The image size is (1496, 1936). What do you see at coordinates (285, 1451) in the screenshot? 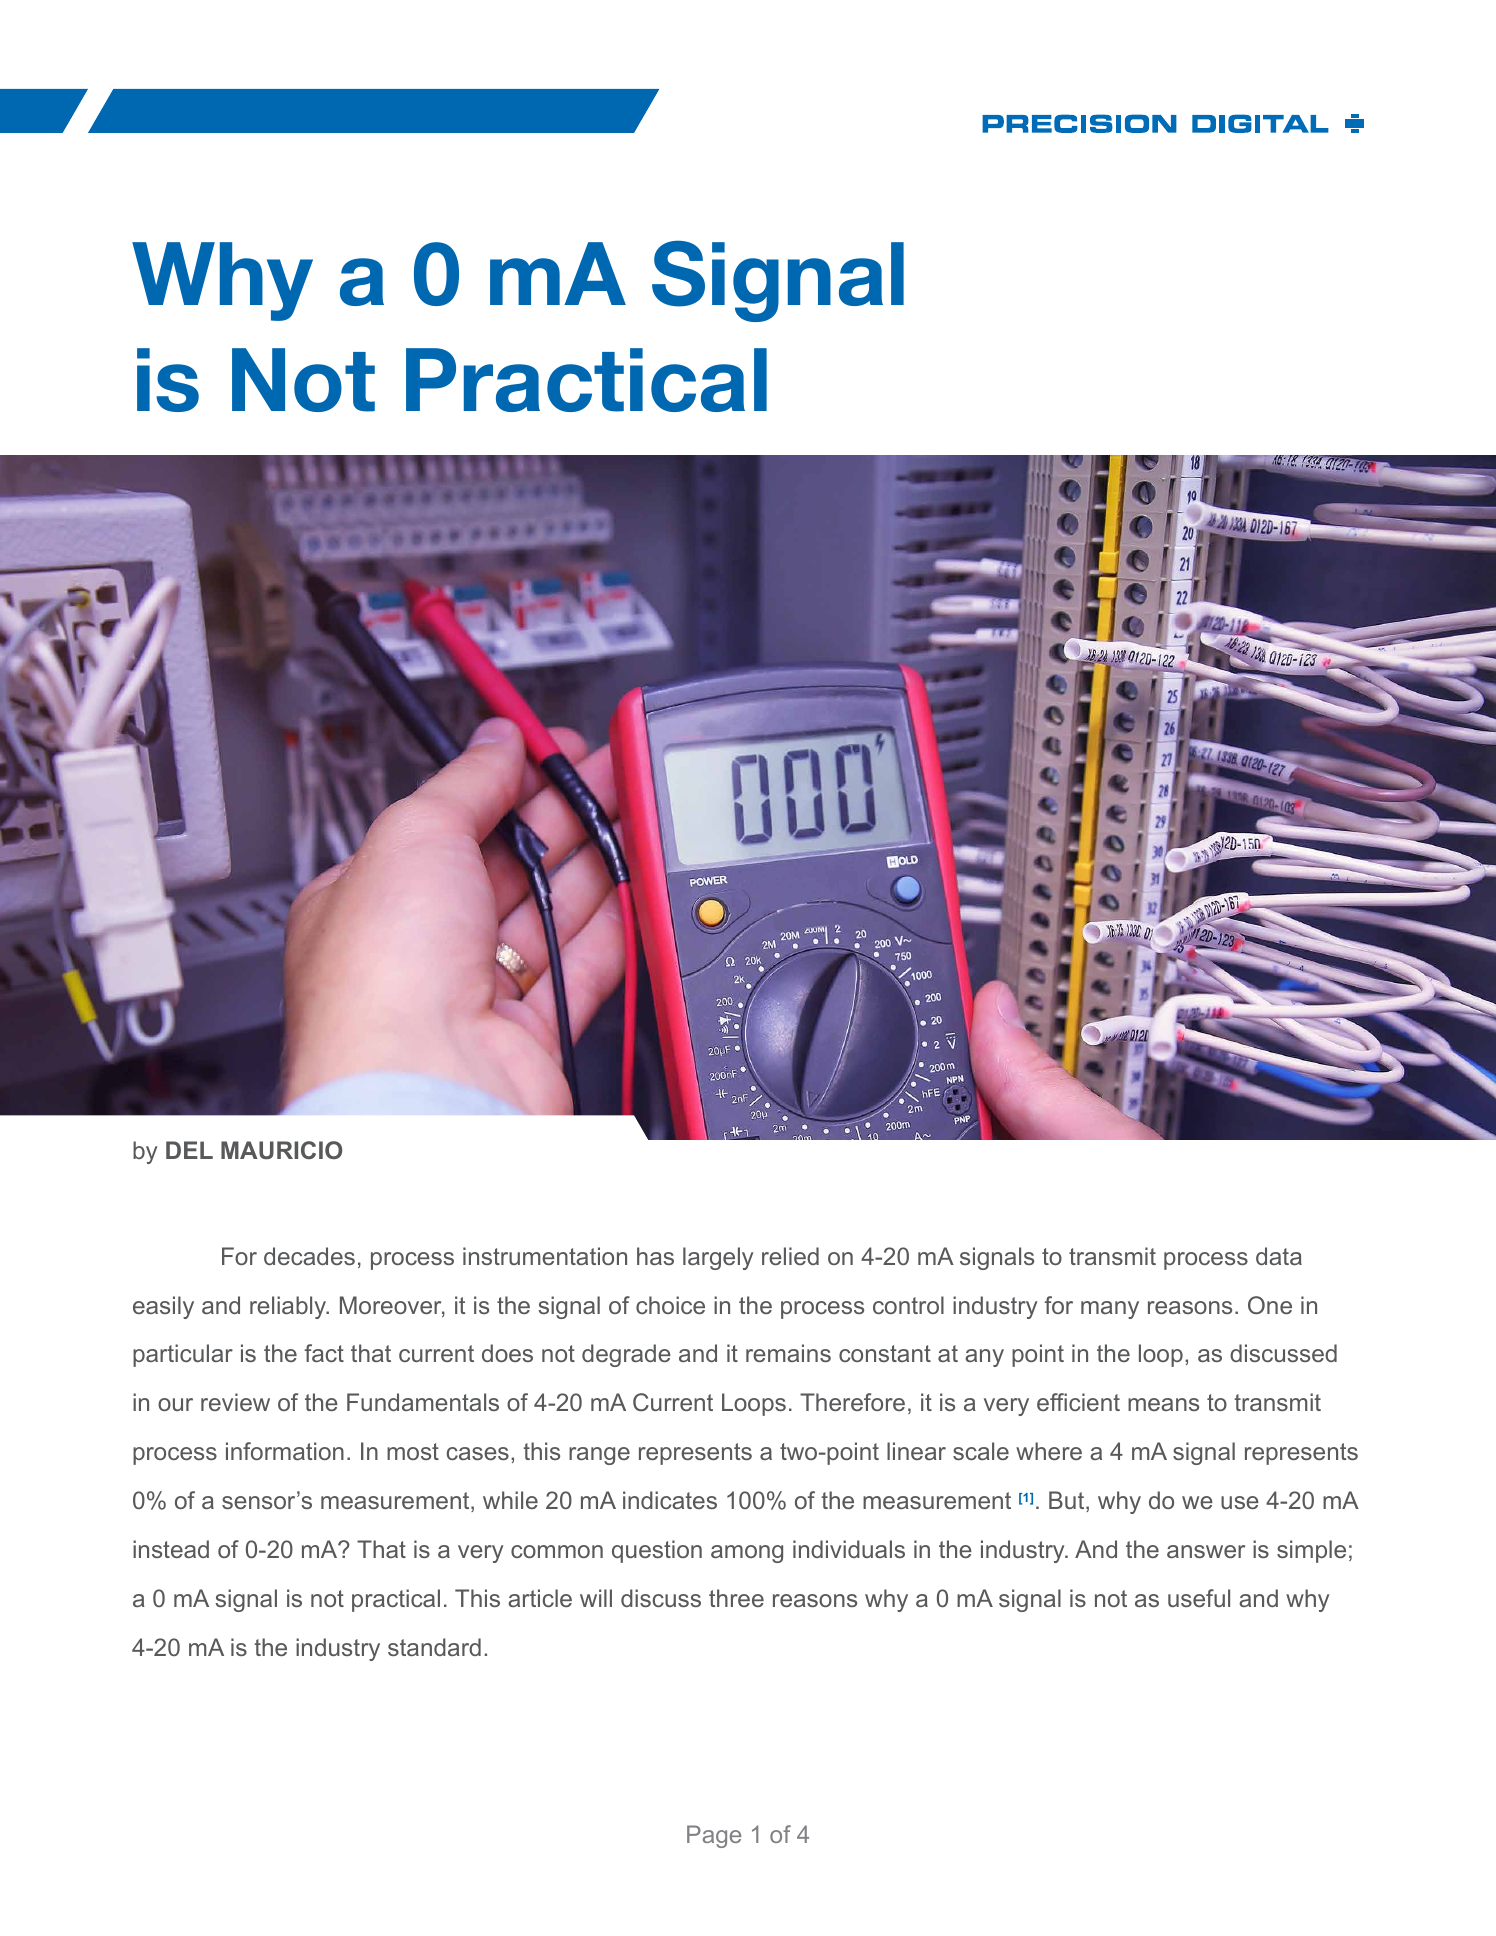
I see `information` at bounding box center [285, 1451].
